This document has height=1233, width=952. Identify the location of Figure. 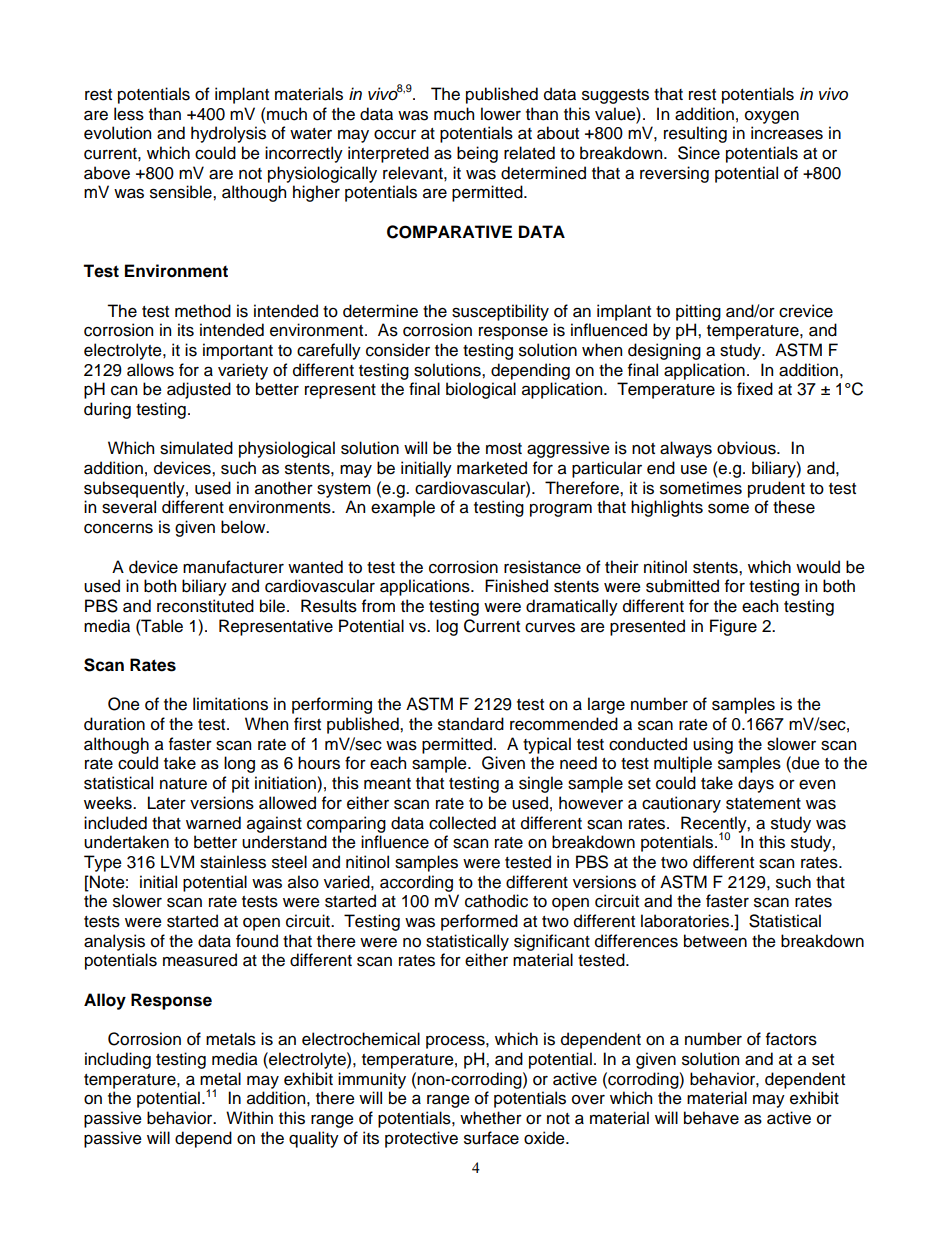
(733, 627).
